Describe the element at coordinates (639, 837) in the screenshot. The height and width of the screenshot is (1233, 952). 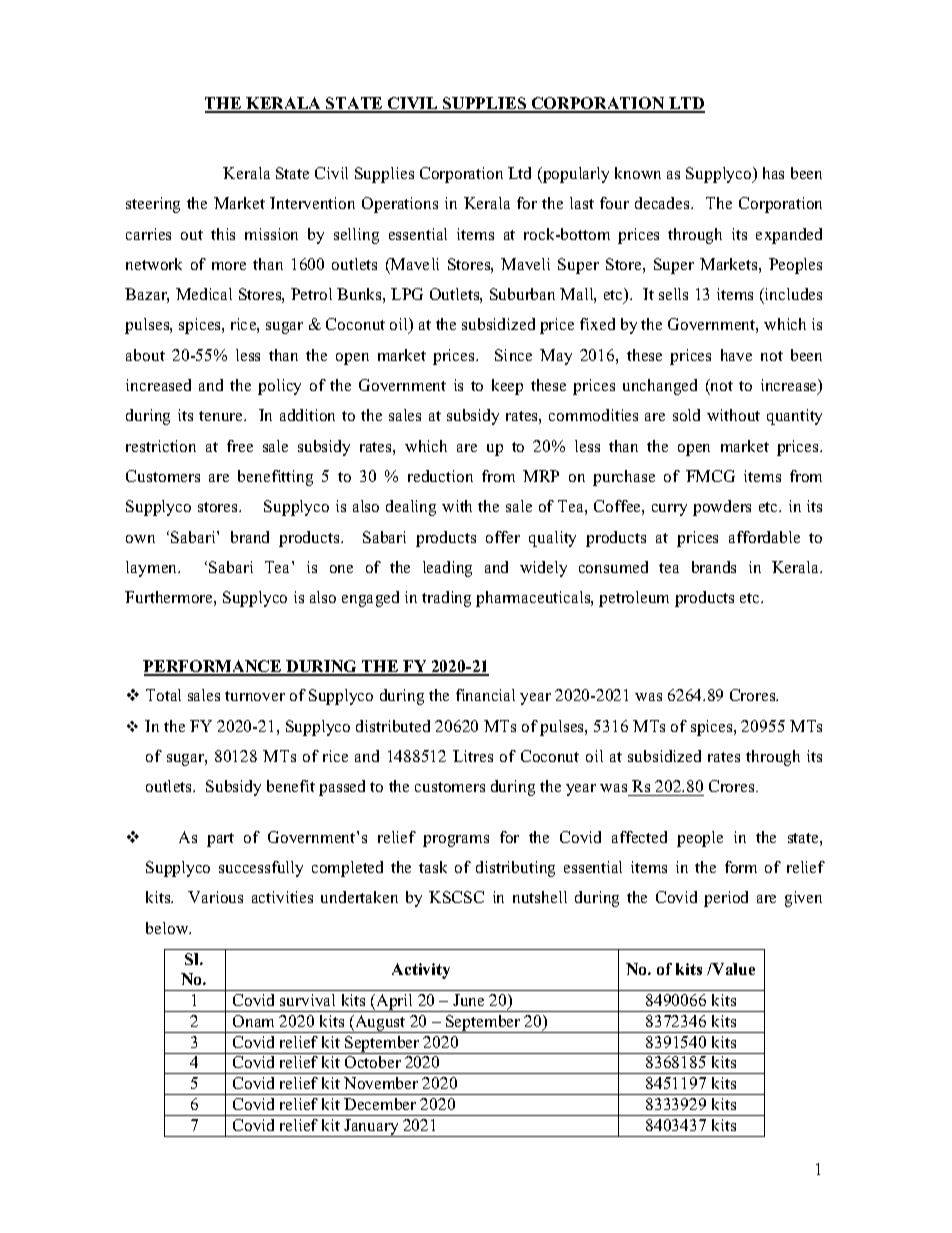
I see `affected` at that location.
